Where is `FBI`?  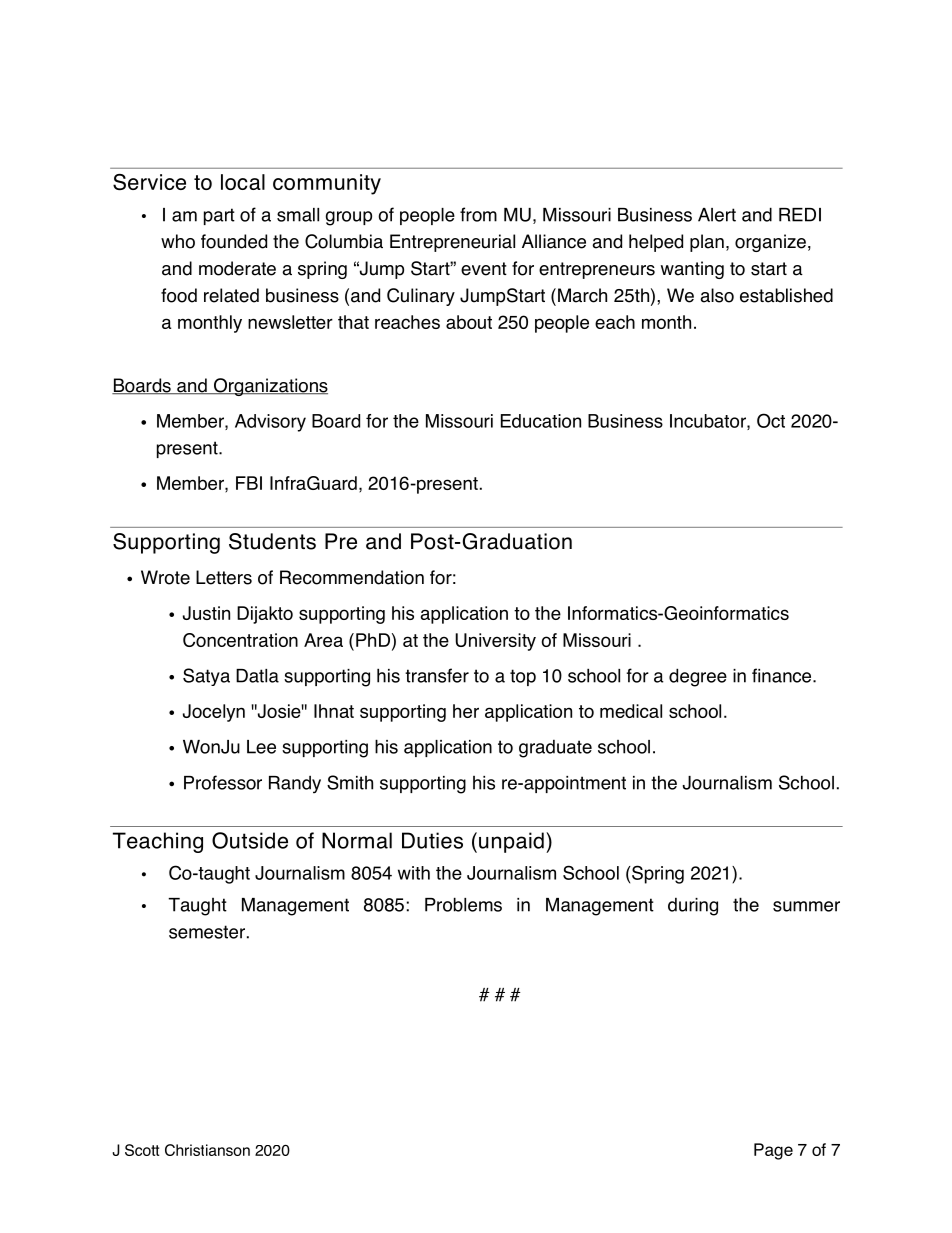 FBI is located at coordinates (249, 483).
